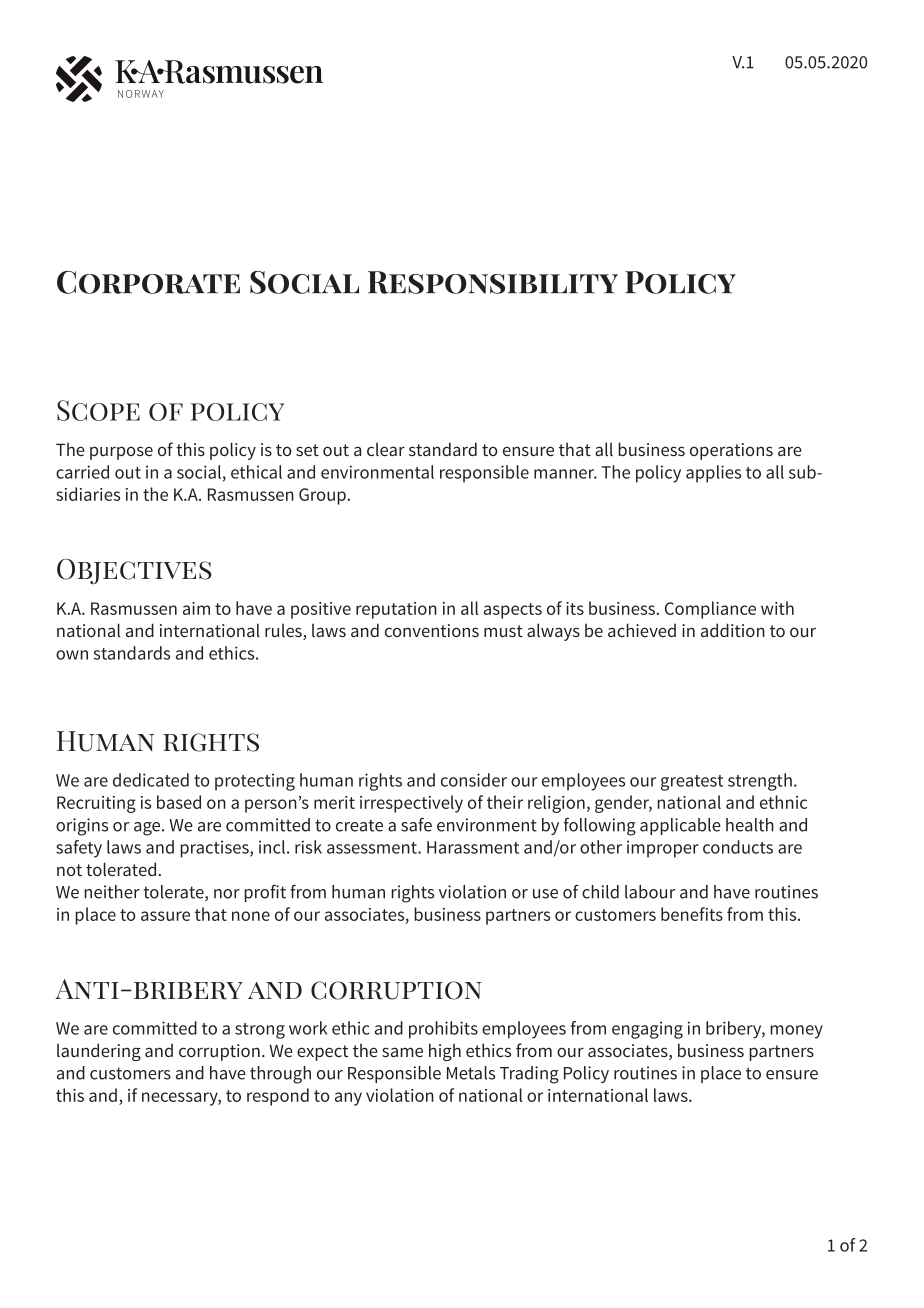  What do you see at coordinates (471, 1073) in the page?
I see `Metals` at bounding box center [471, 1073].
